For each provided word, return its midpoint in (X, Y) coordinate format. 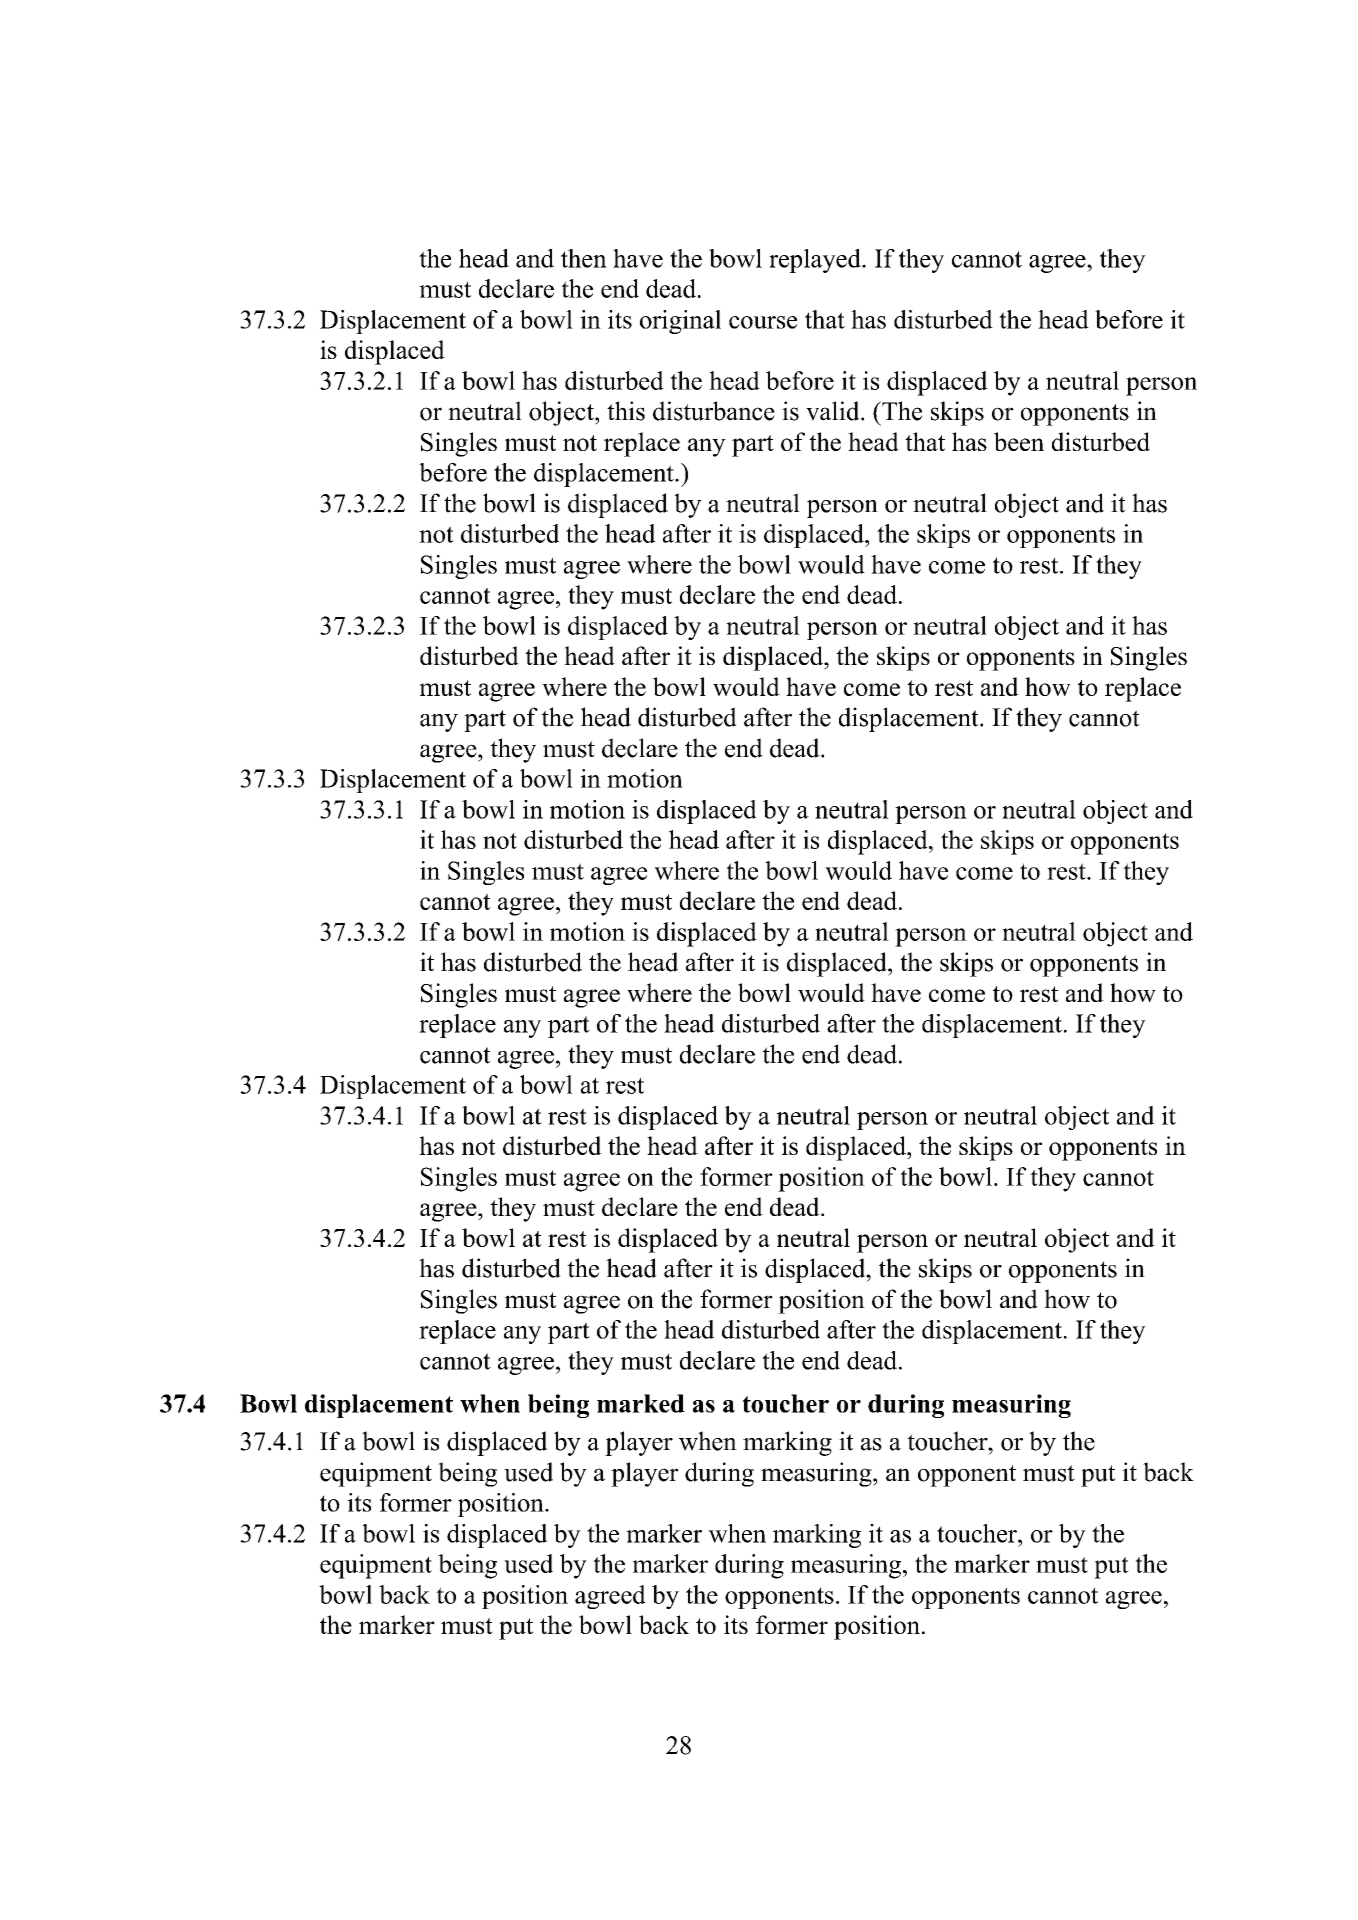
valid (834, 411)
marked (641, 1403)
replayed (816, 261)
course (763, 322)
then (584, 258)
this (626, 411)
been (1019, 441)
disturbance (714, 411)
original (680, 322)
